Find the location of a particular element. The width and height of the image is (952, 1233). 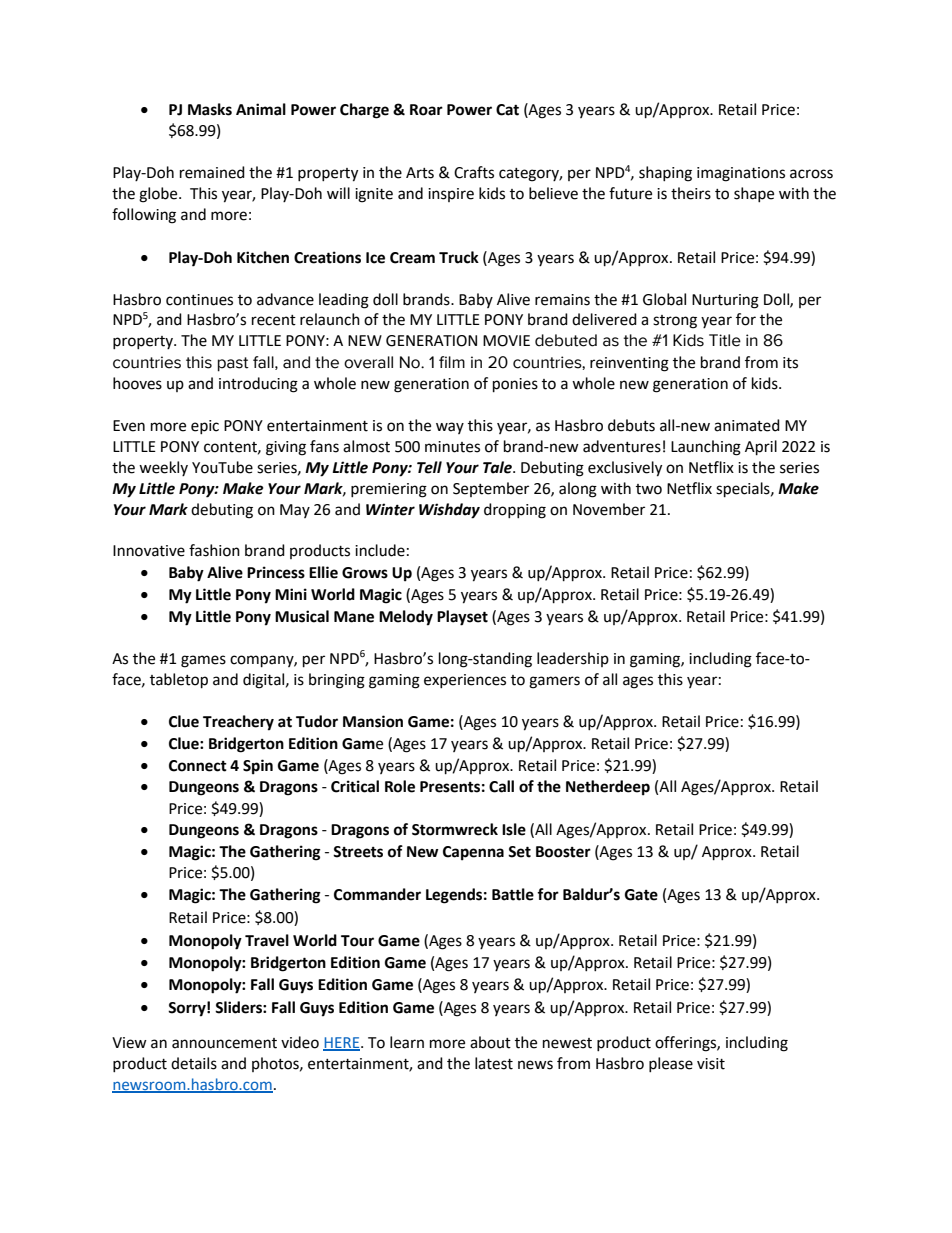

Call is located at coordinates (501, 786).
